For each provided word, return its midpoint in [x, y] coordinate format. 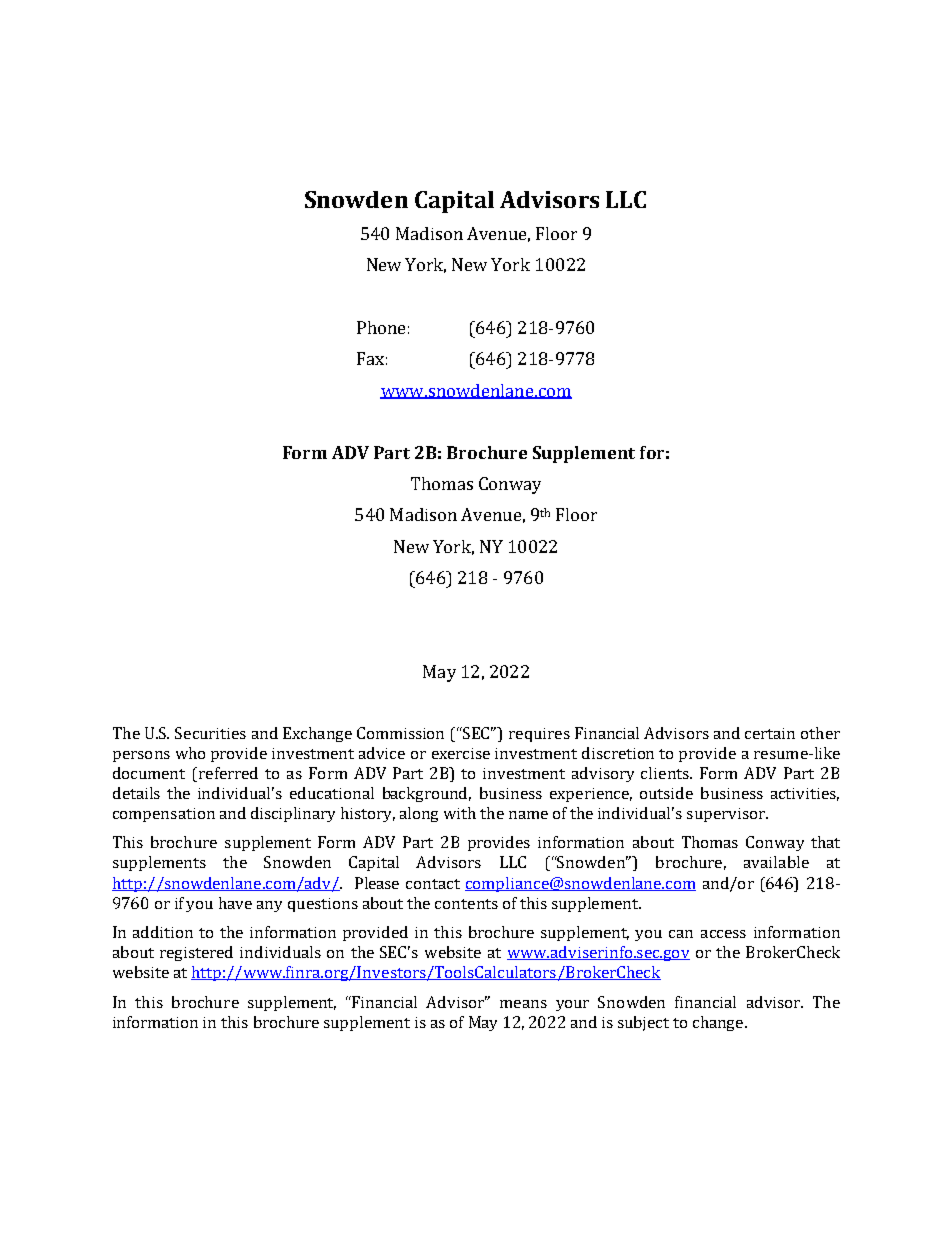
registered [196, 953]
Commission [400, 733]
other [820, 733]
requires [539, 735]
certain [770, 733]
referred [228, 773]
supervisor [727, 815]
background [427, 794]
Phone [381, 327]
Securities [210, 733]
